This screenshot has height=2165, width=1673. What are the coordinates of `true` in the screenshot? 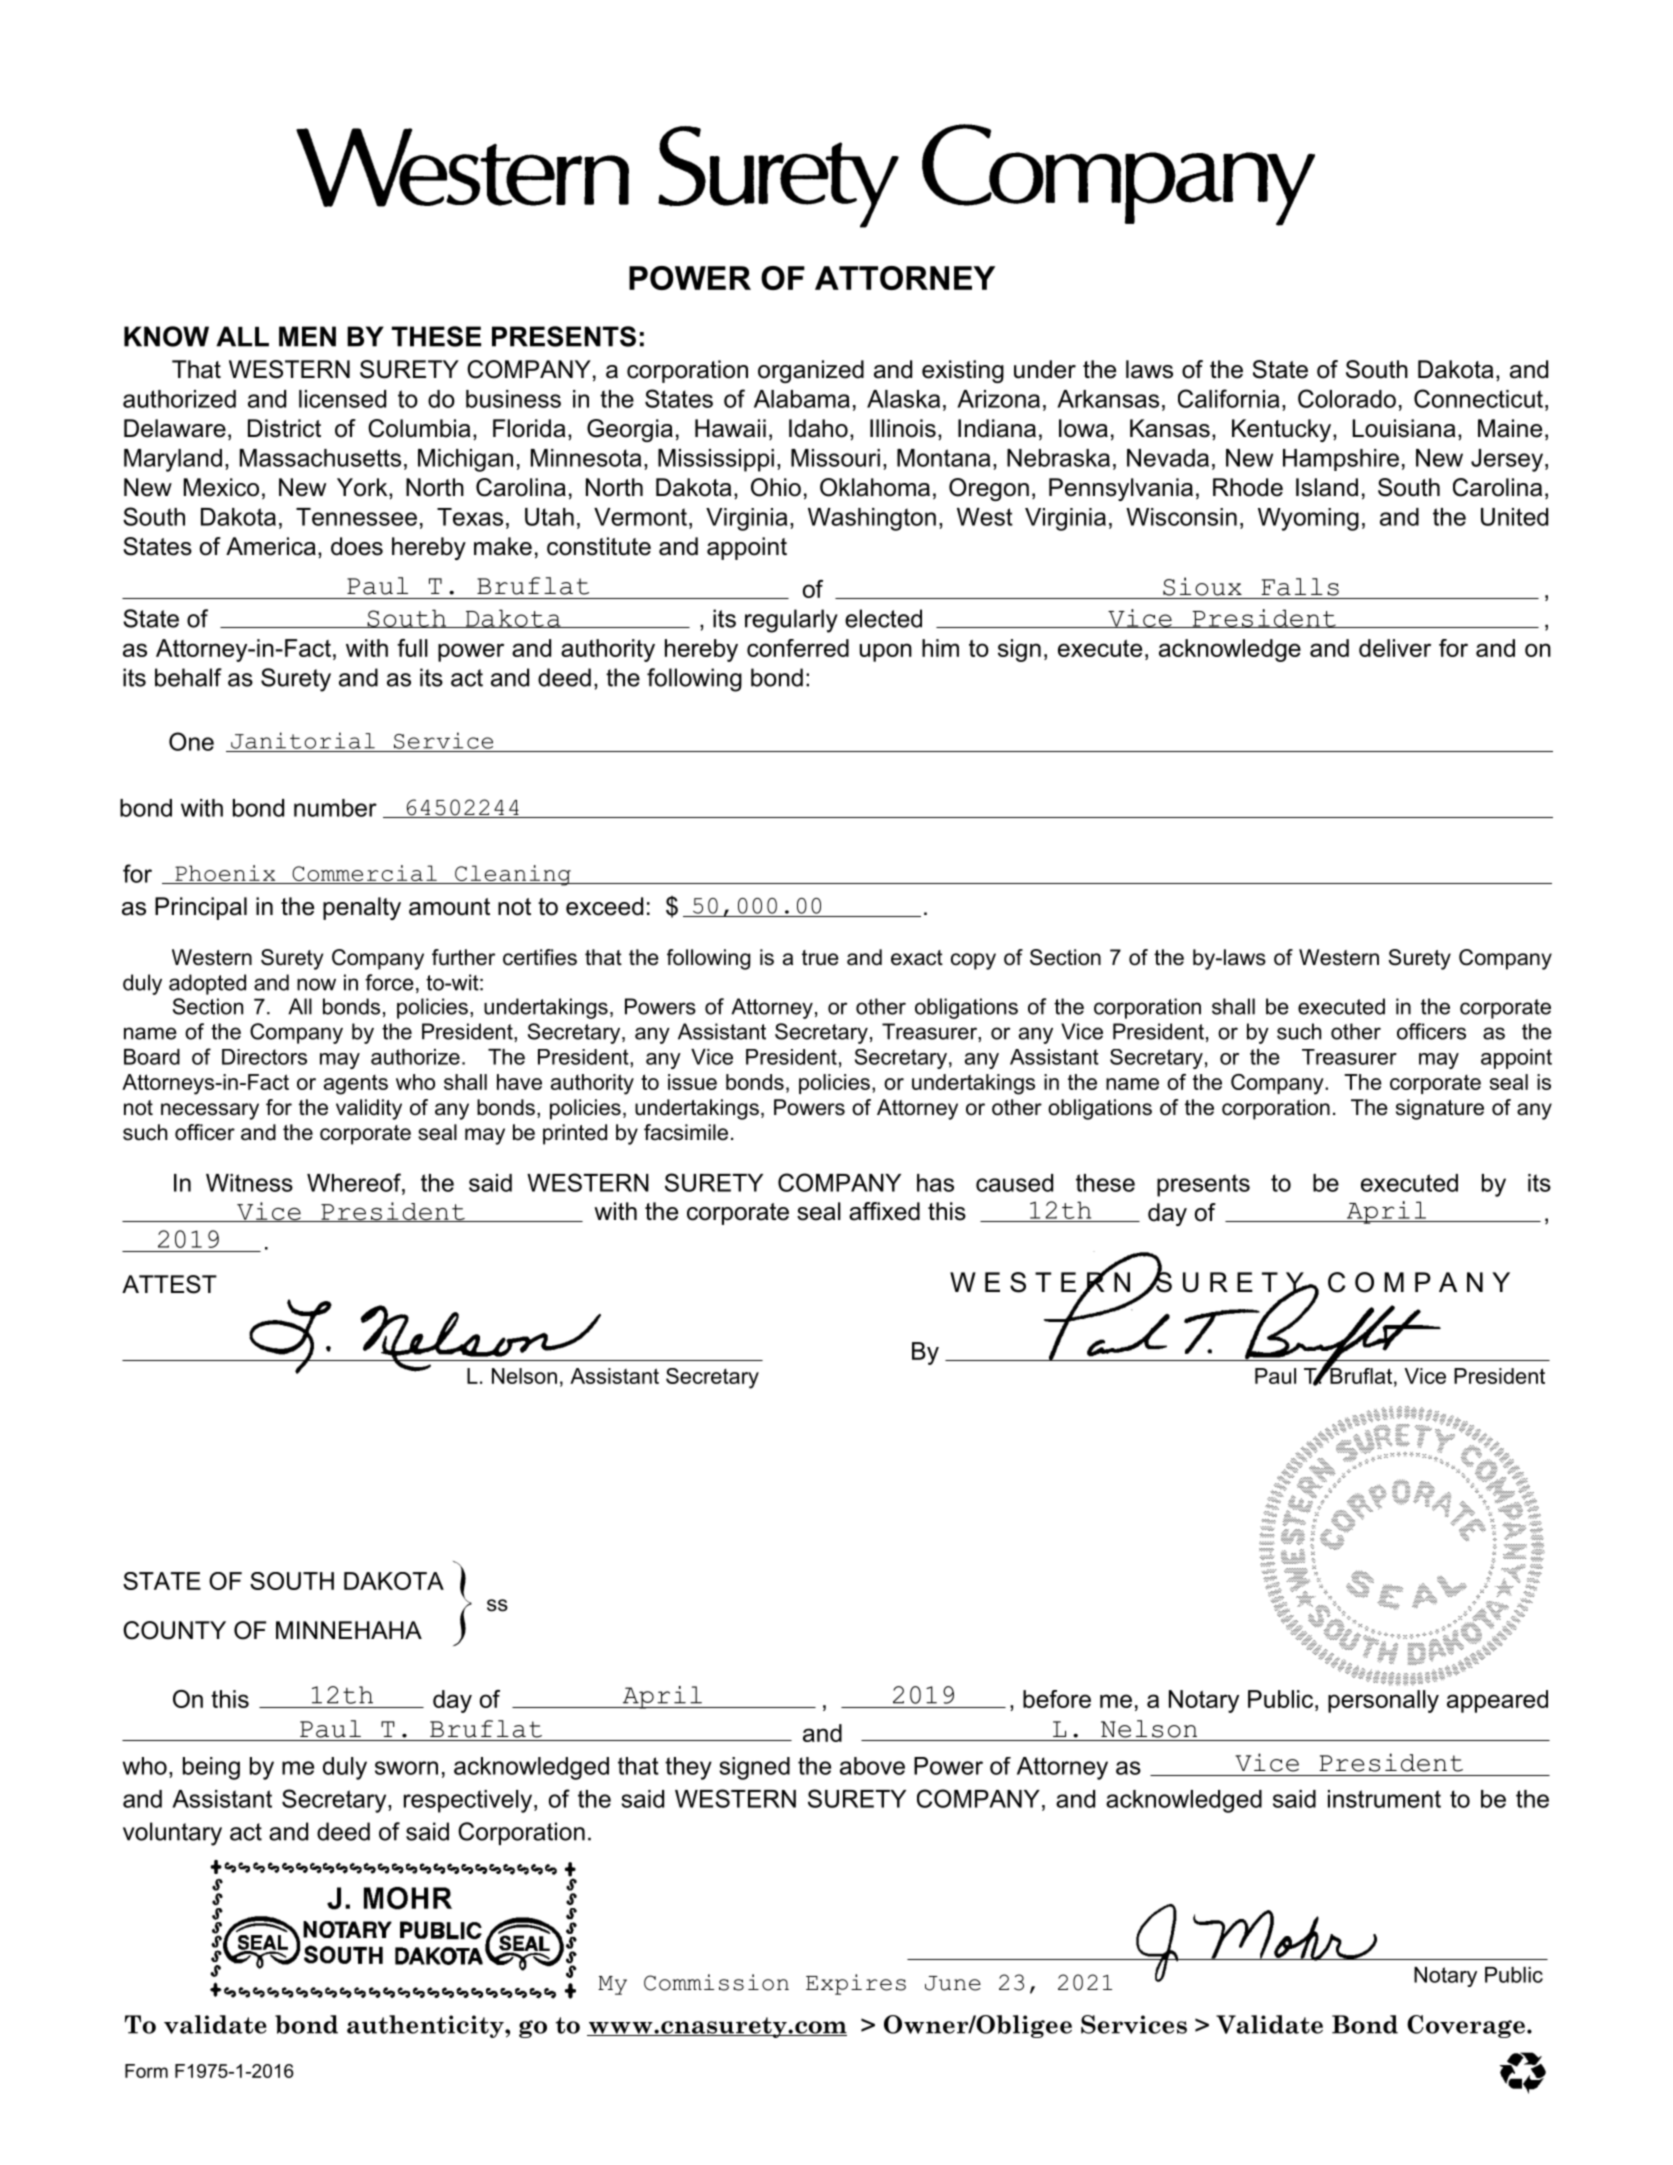 It's located at (820, 958).
